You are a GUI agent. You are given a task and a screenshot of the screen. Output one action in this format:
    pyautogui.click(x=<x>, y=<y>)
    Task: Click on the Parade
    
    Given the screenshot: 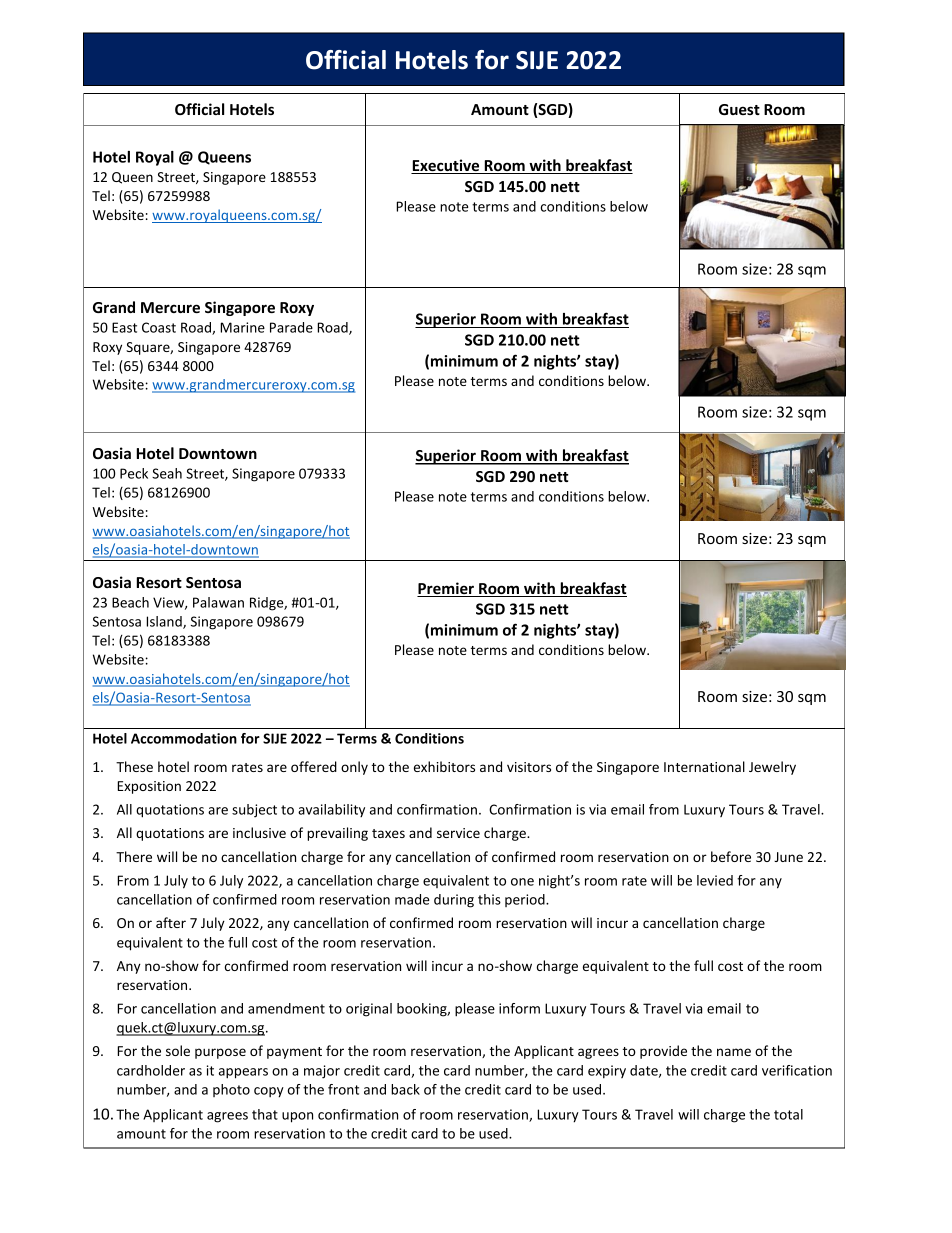 What is the action you would take?
    pyautogui.click(x=291, y=327)
